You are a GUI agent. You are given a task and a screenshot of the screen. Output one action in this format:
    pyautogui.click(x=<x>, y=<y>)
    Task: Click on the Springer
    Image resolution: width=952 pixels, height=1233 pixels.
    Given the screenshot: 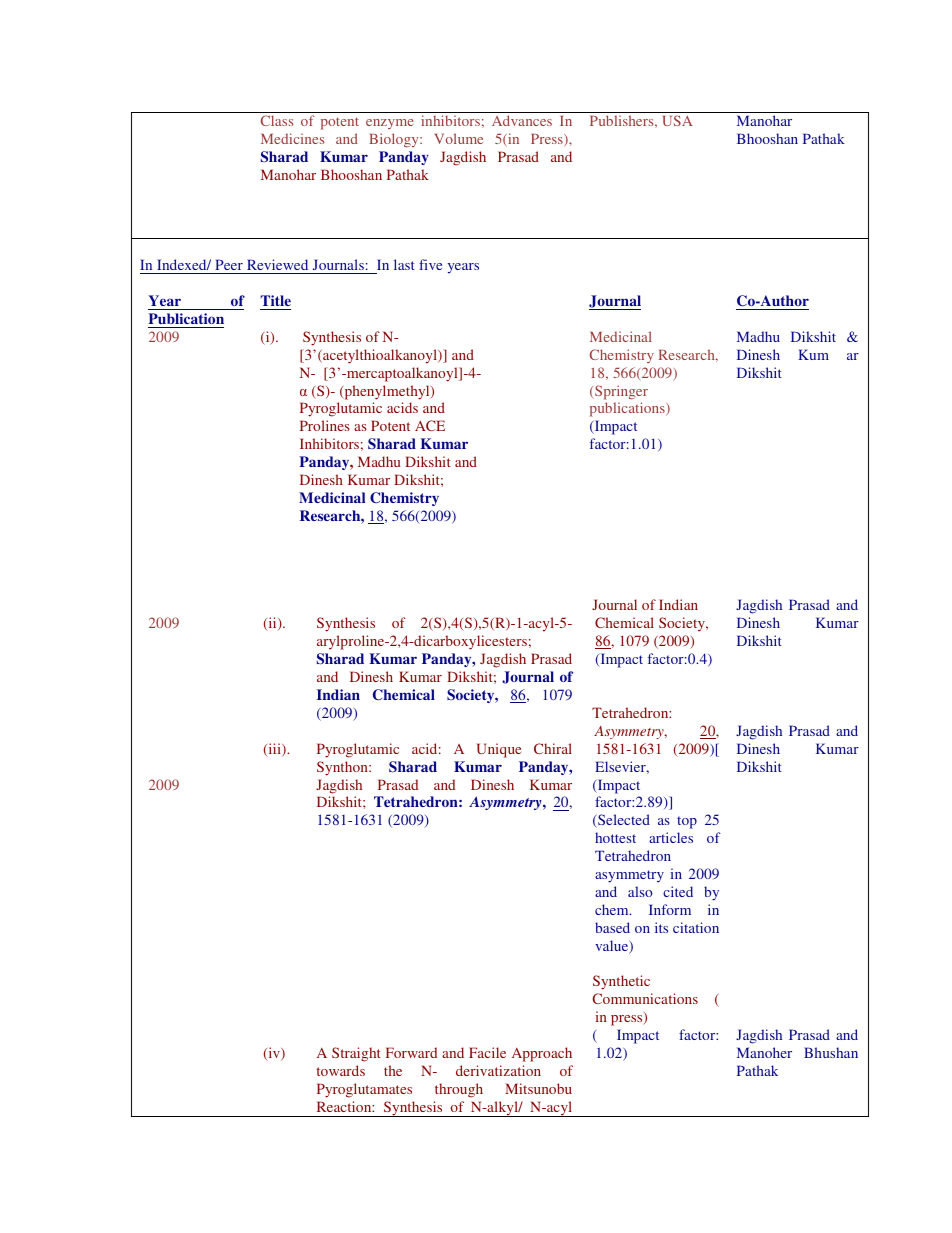 What is the action you would take?
    pyautogui.click(x=620, y=392)
